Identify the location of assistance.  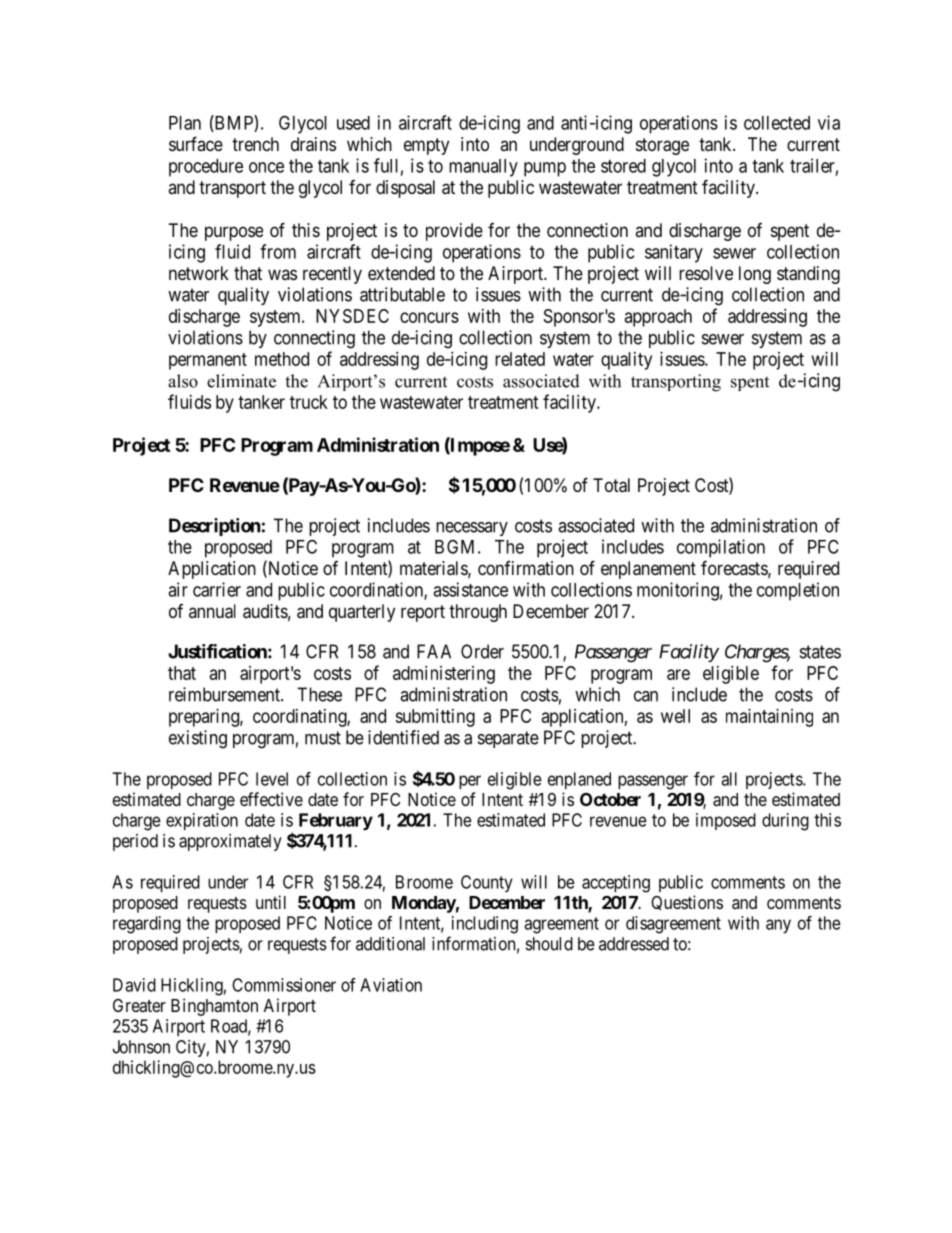
(470, 589).
